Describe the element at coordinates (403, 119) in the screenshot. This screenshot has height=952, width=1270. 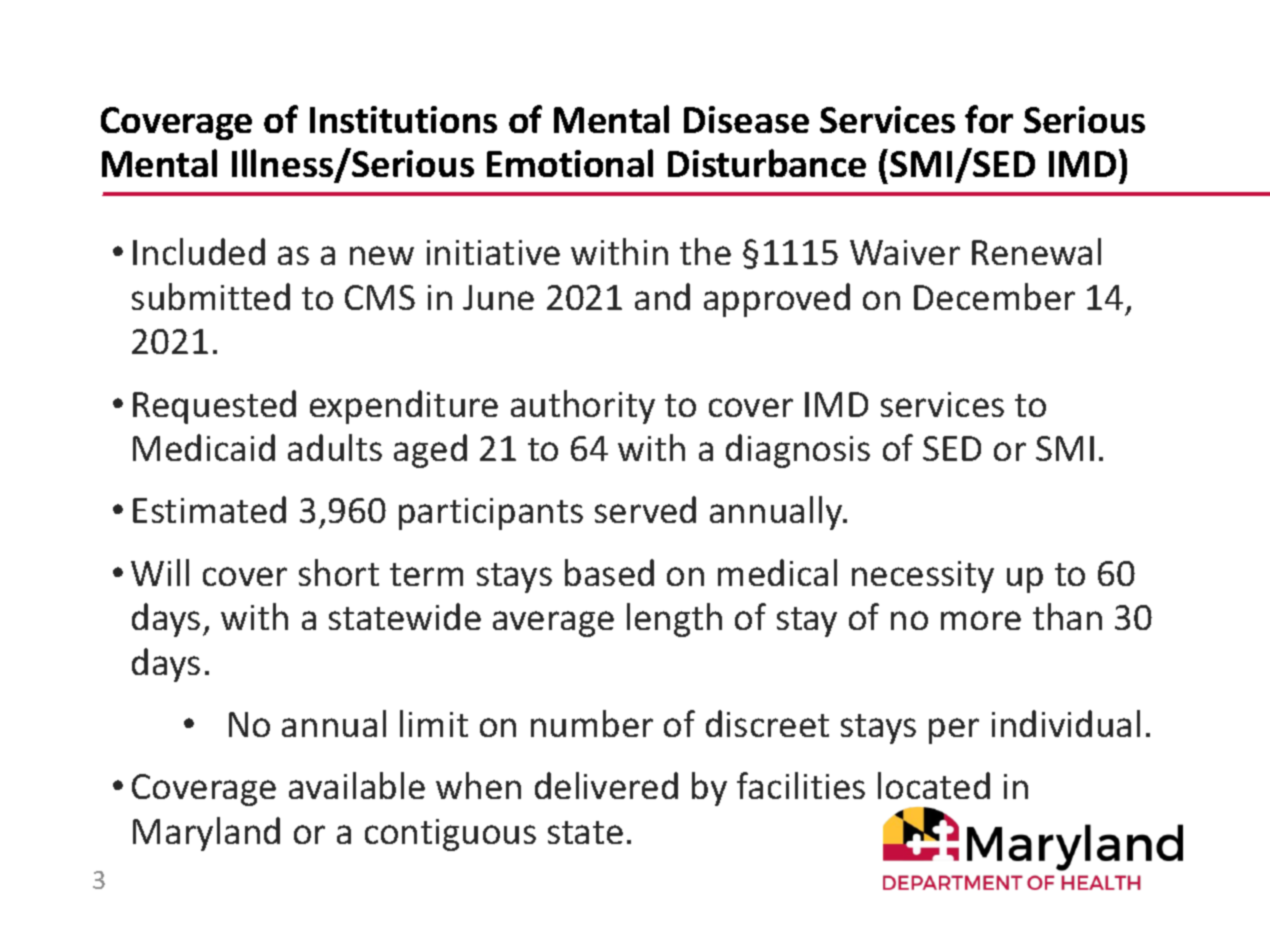
I see `Institutions` at that location.
